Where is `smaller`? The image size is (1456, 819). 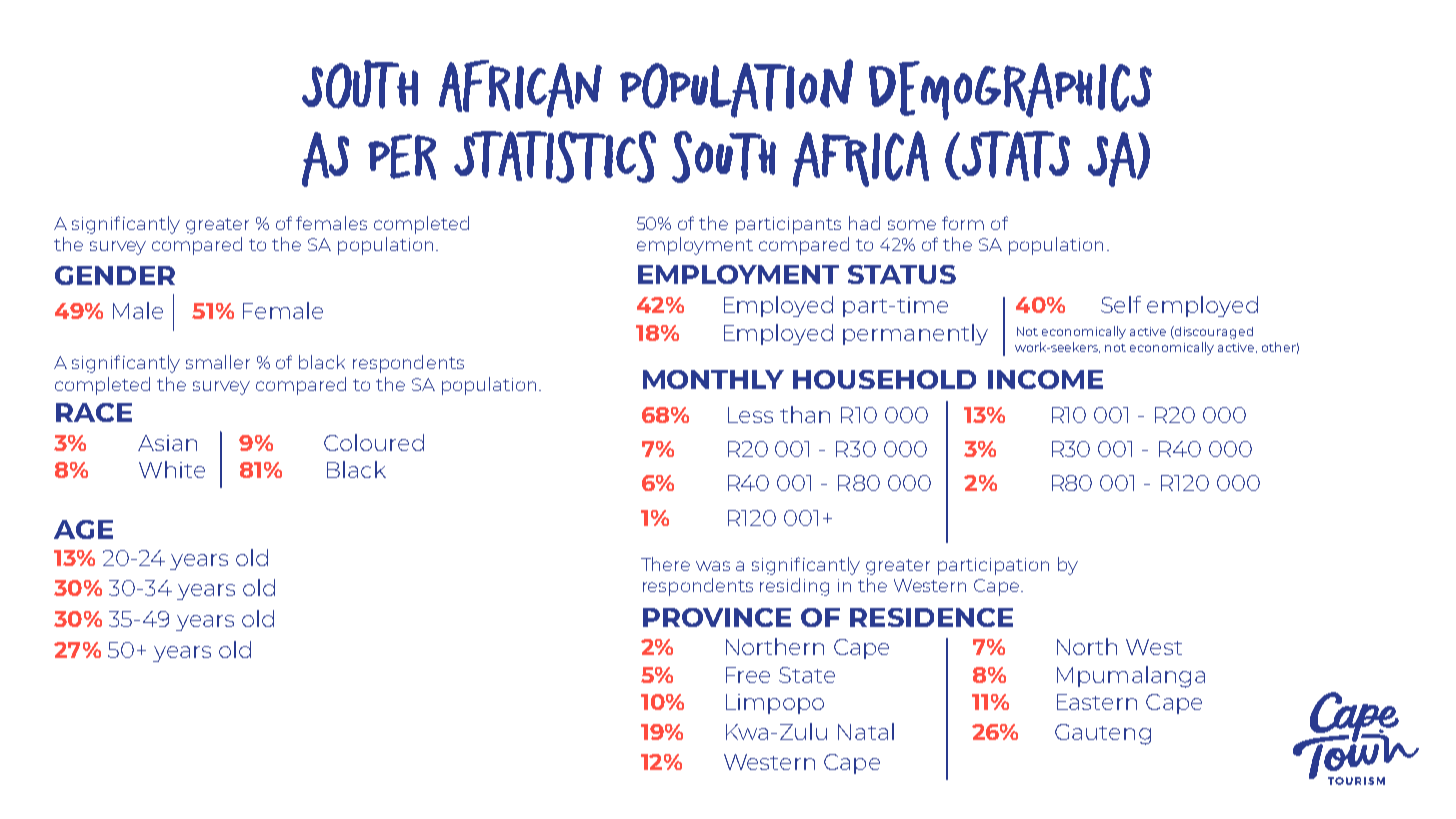 smaller is located at coordinates (218, 362).
